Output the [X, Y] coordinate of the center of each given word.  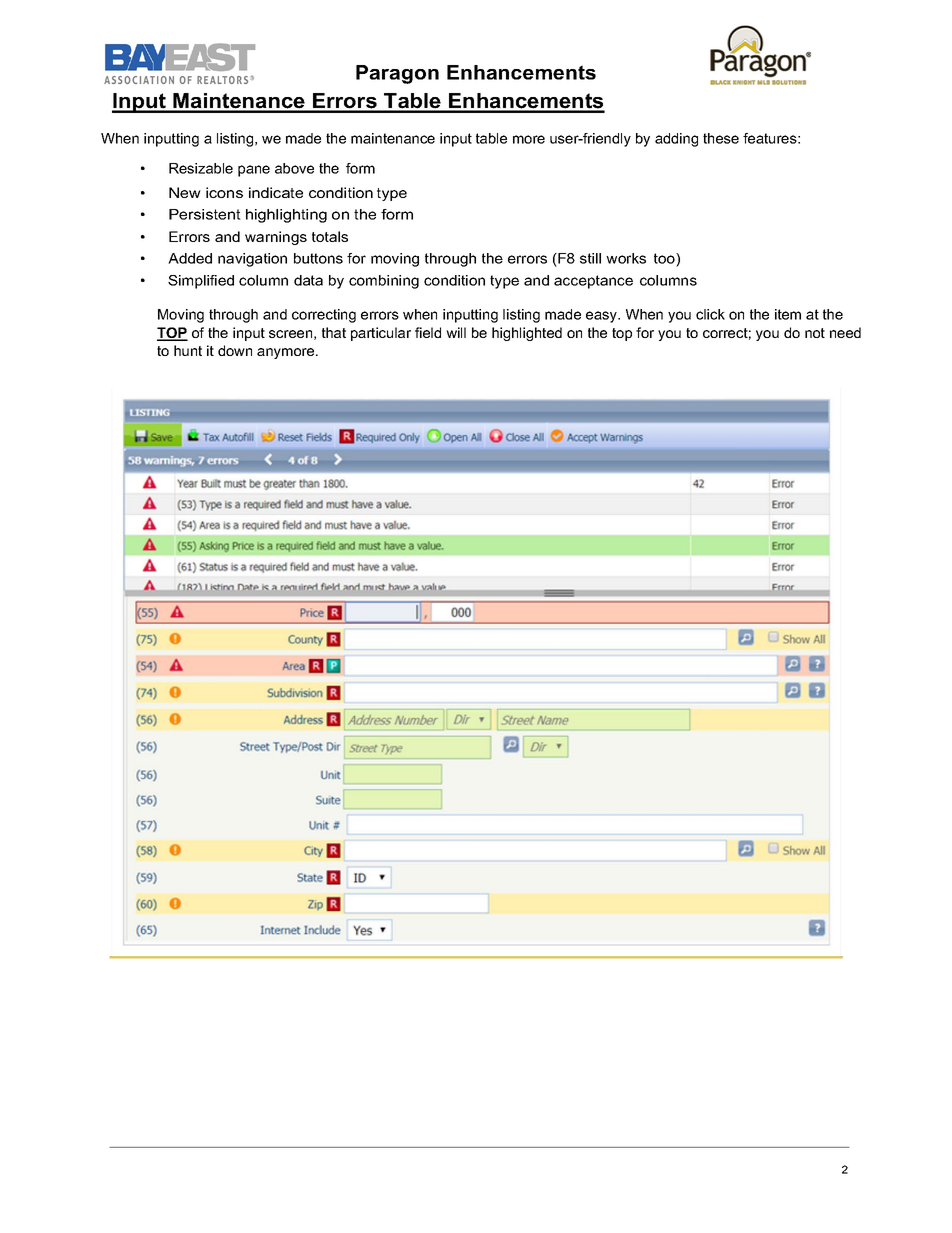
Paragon [397, 74]
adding [676, 140]
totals [330, 236]
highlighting [286, 216]
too [665, 258]
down [235, 350]
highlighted [527, 334]
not [815, 333]
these [721, 138]
